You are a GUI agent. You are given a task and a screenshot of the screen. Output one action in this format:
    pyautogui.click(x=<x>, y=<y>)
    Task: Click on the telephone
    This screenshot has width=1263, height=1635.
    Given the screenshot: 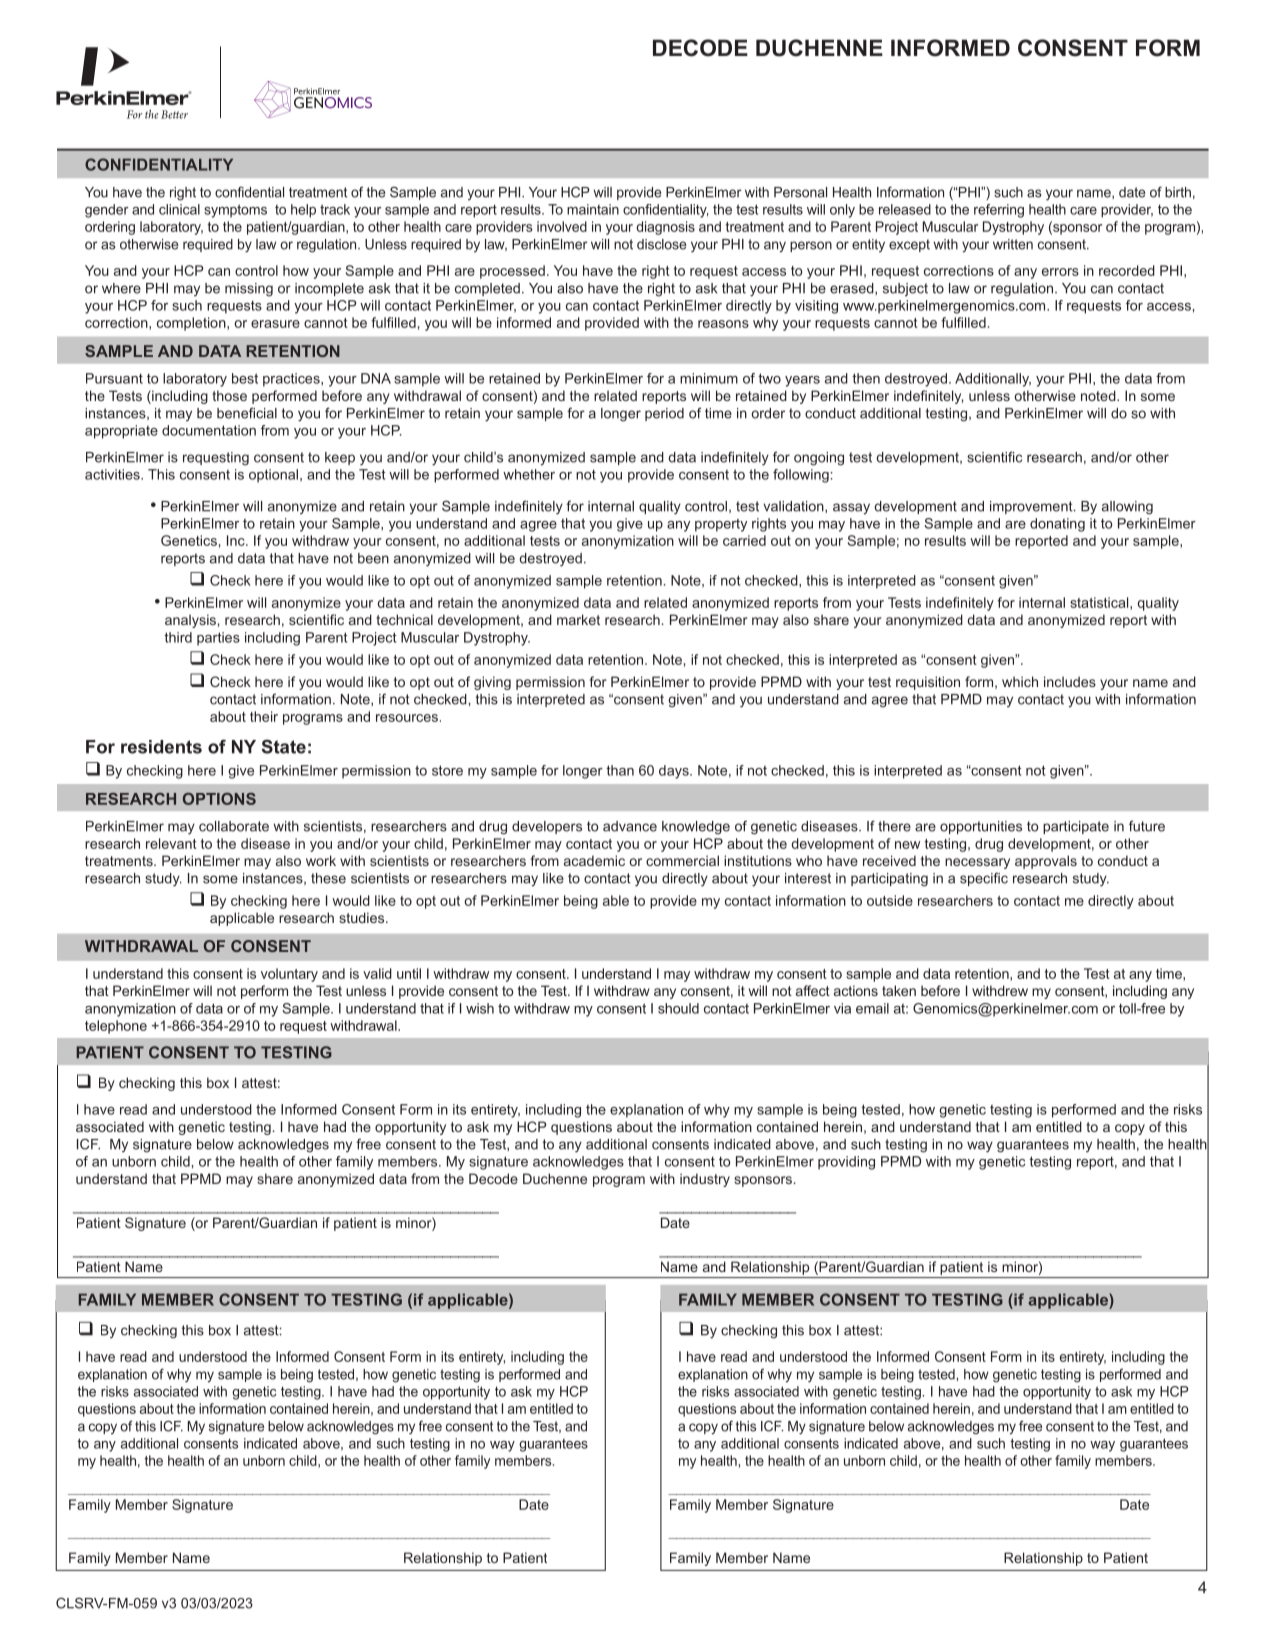 What is the action you would take?
    pyautogui.click(x=116, y=1027)
